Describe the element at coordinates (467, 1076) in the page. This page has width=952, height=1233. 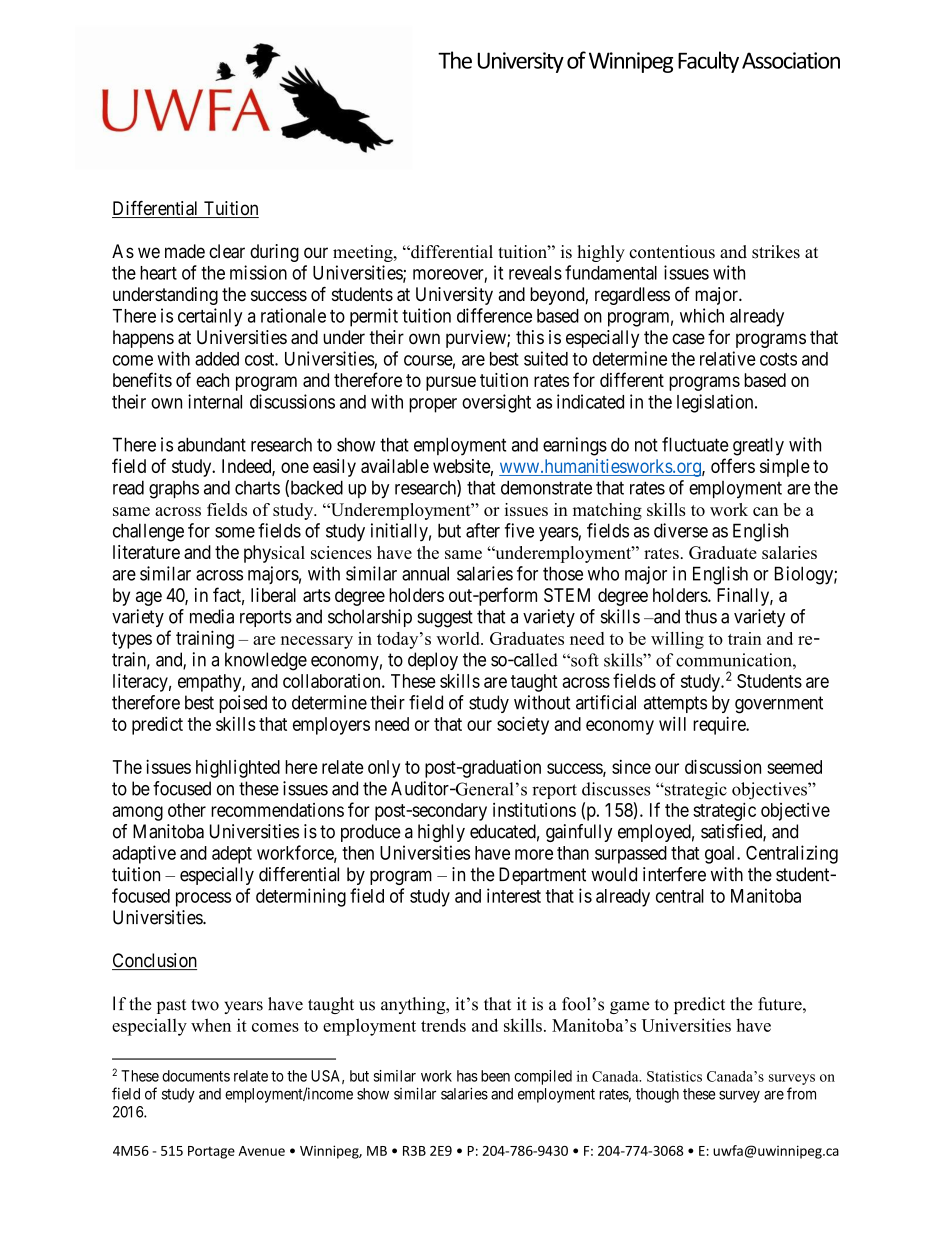
I see `has` at that location.
